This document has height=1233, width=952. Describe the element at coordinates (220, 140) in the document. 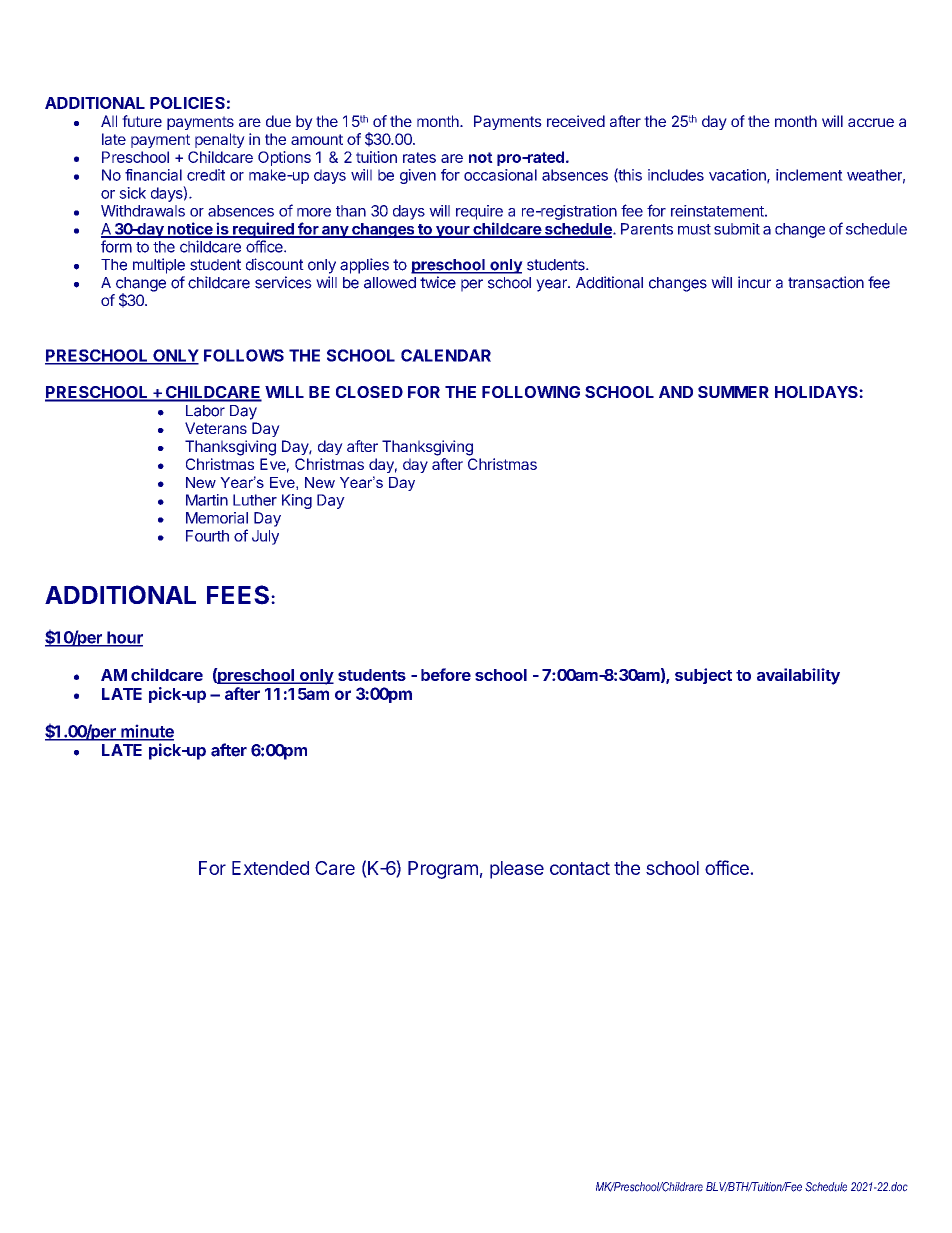

I see `penalty` at that location.
